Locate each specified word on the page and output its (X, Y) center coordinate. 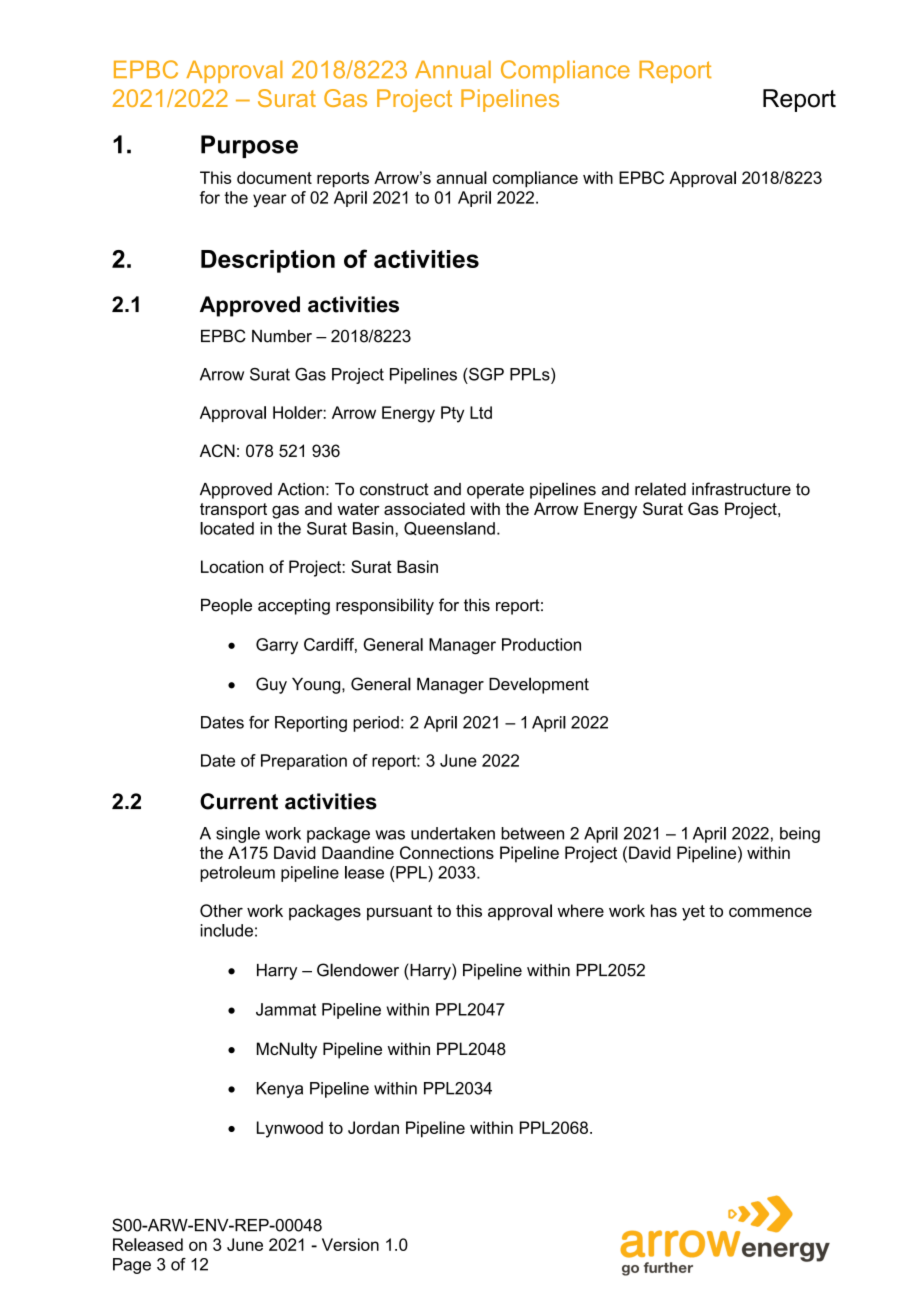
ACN (217, 450)
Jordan (373, 1127)
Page (132, 1266)
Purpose (249, 146)
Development (539, 685)
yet (693, 913)
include (226, 930)
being (800, 835)
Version (350, 1244)
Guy (271, 685)
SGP (485, 374)
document (274, 177)
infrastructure (741, 489)
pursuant (399, 913)
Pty (452, 414)
